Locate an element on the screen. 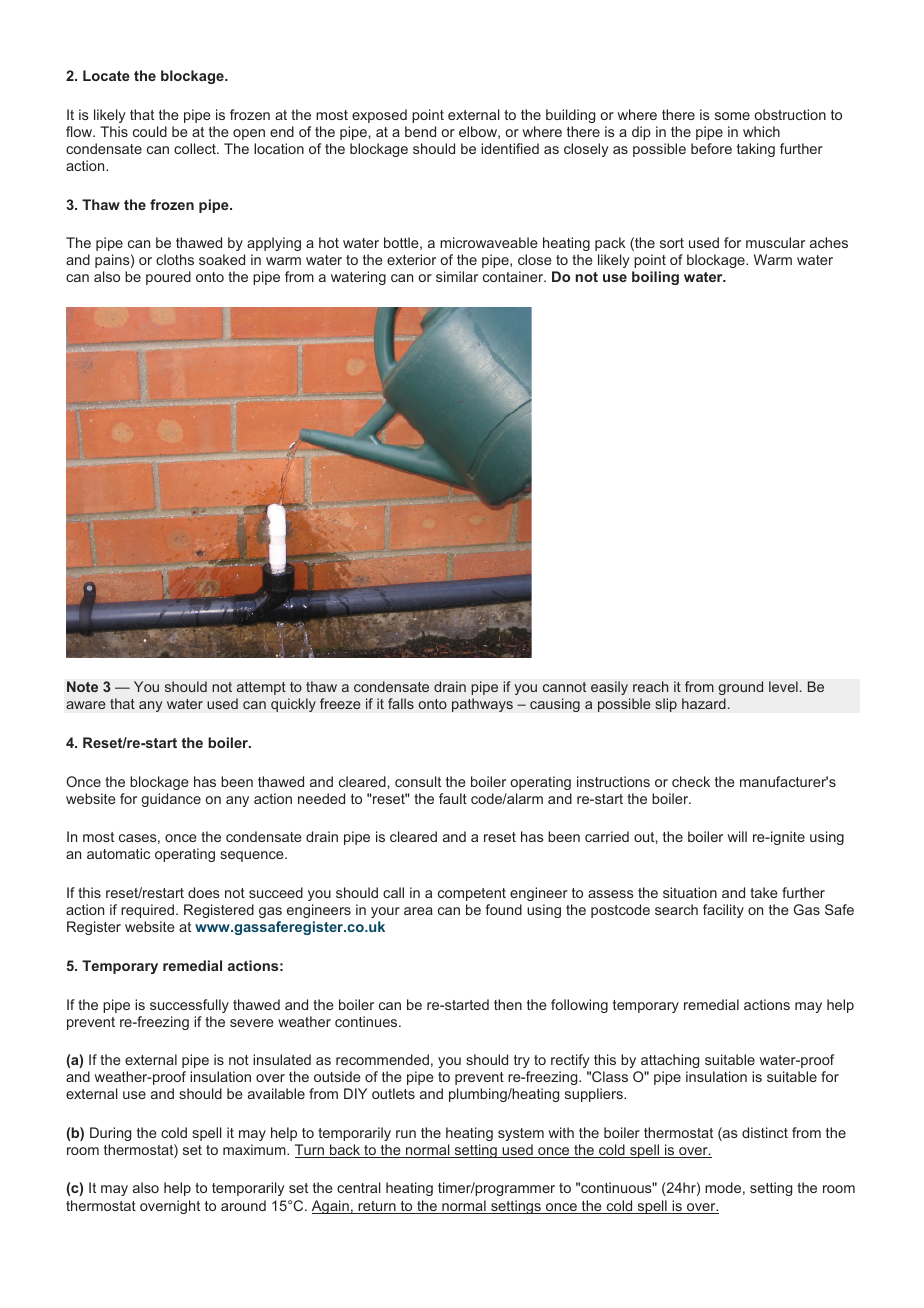 This screenshot has height=1308, width=924. During is located at coordinates (110, 1134).
